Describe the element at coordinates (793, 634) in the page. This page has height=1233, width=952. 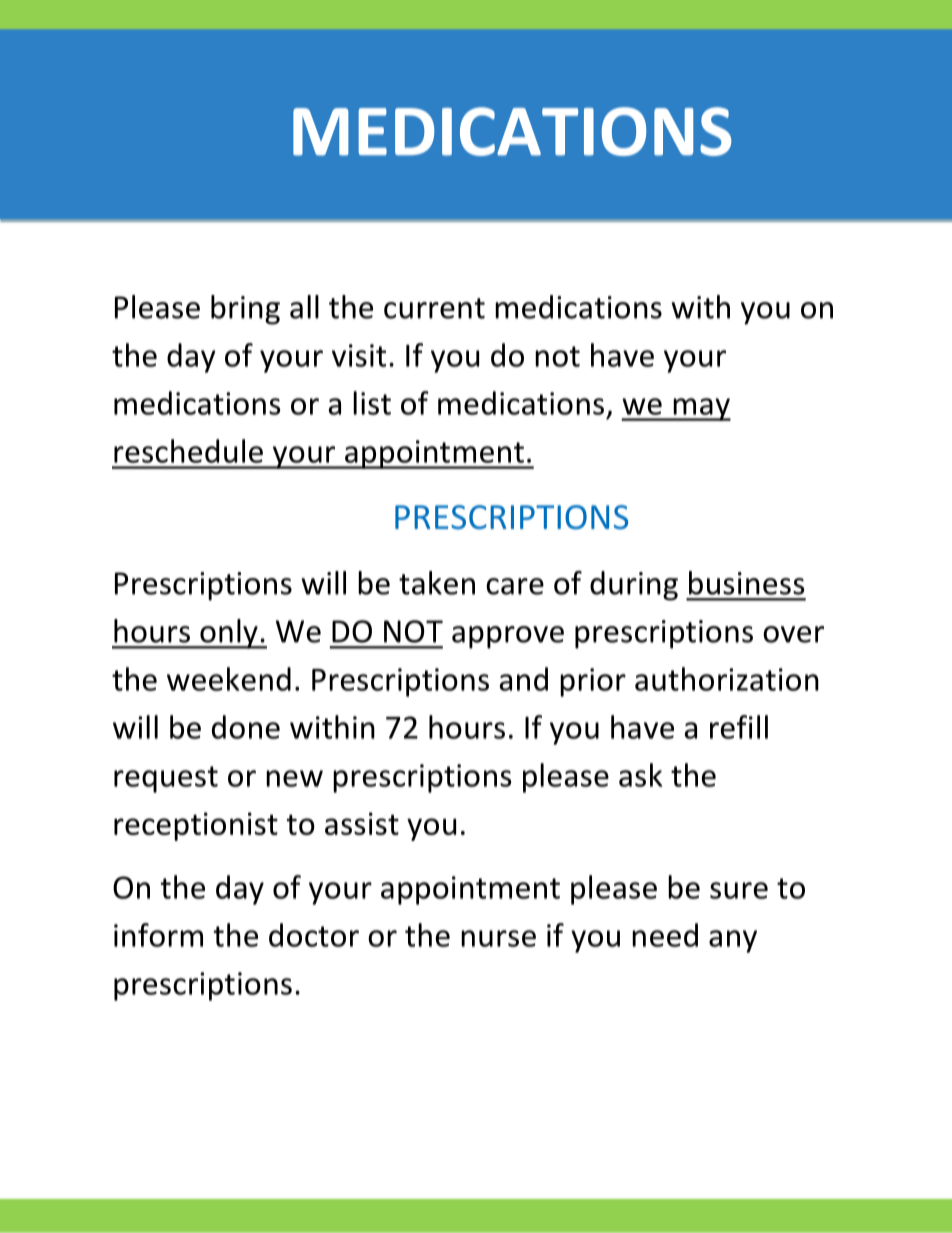
I see `over` at that location.
